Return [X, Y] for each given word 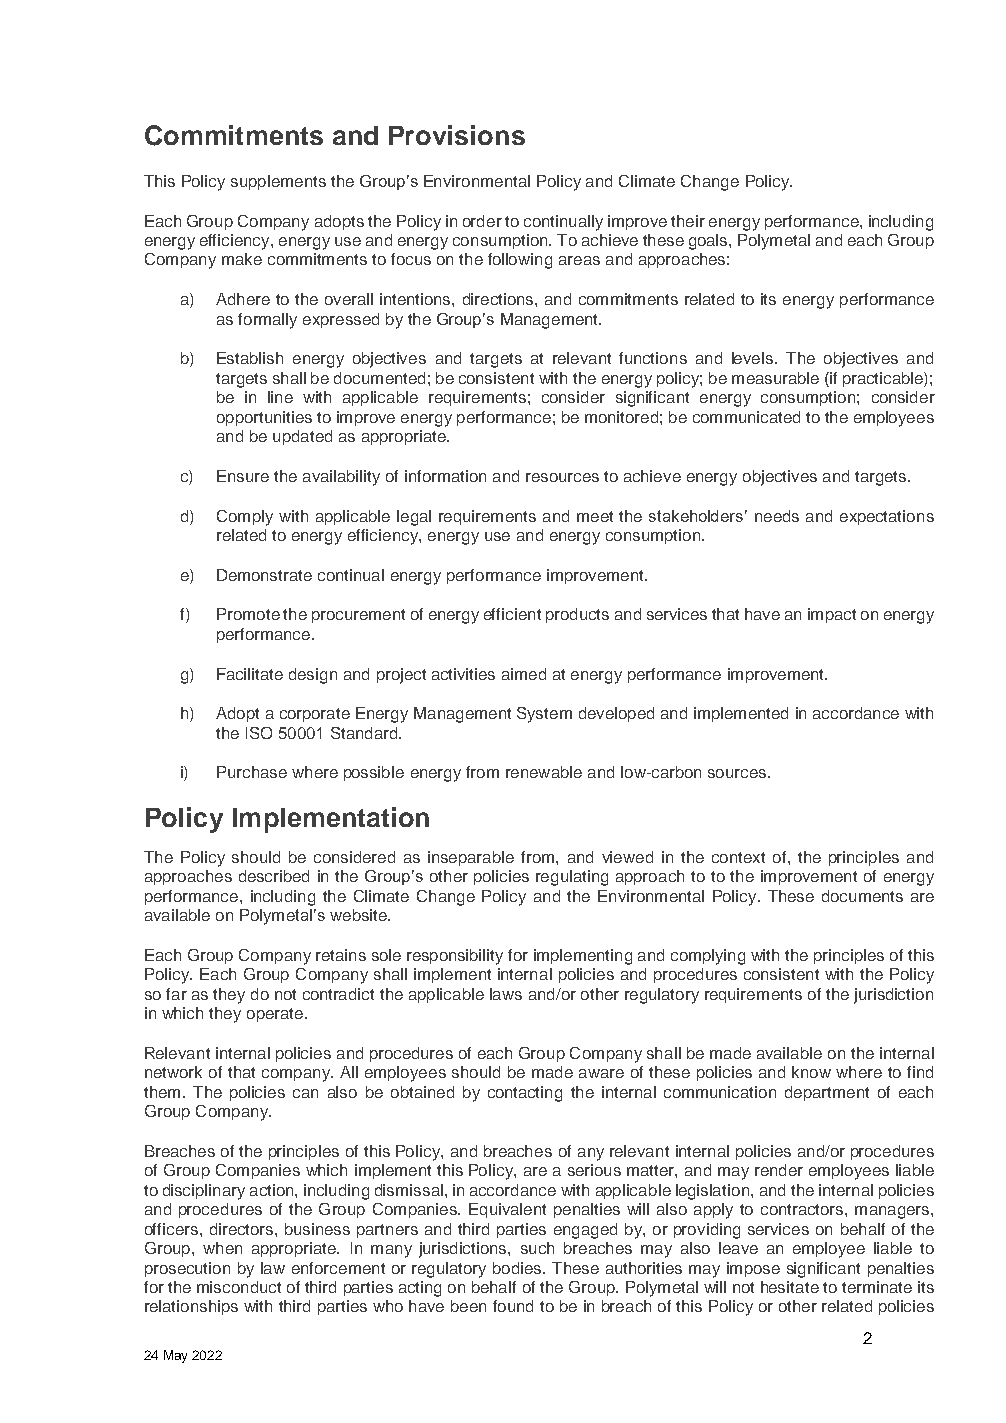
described [274, 876]
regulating [572, 878]
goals [709, 242]
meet [595, 516]
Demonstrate [264, 575]
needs [777, 516]
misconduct [239, 1287]
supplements [278, 182]
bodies [518, 1268]
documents [862, 896]
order [482, 221]
